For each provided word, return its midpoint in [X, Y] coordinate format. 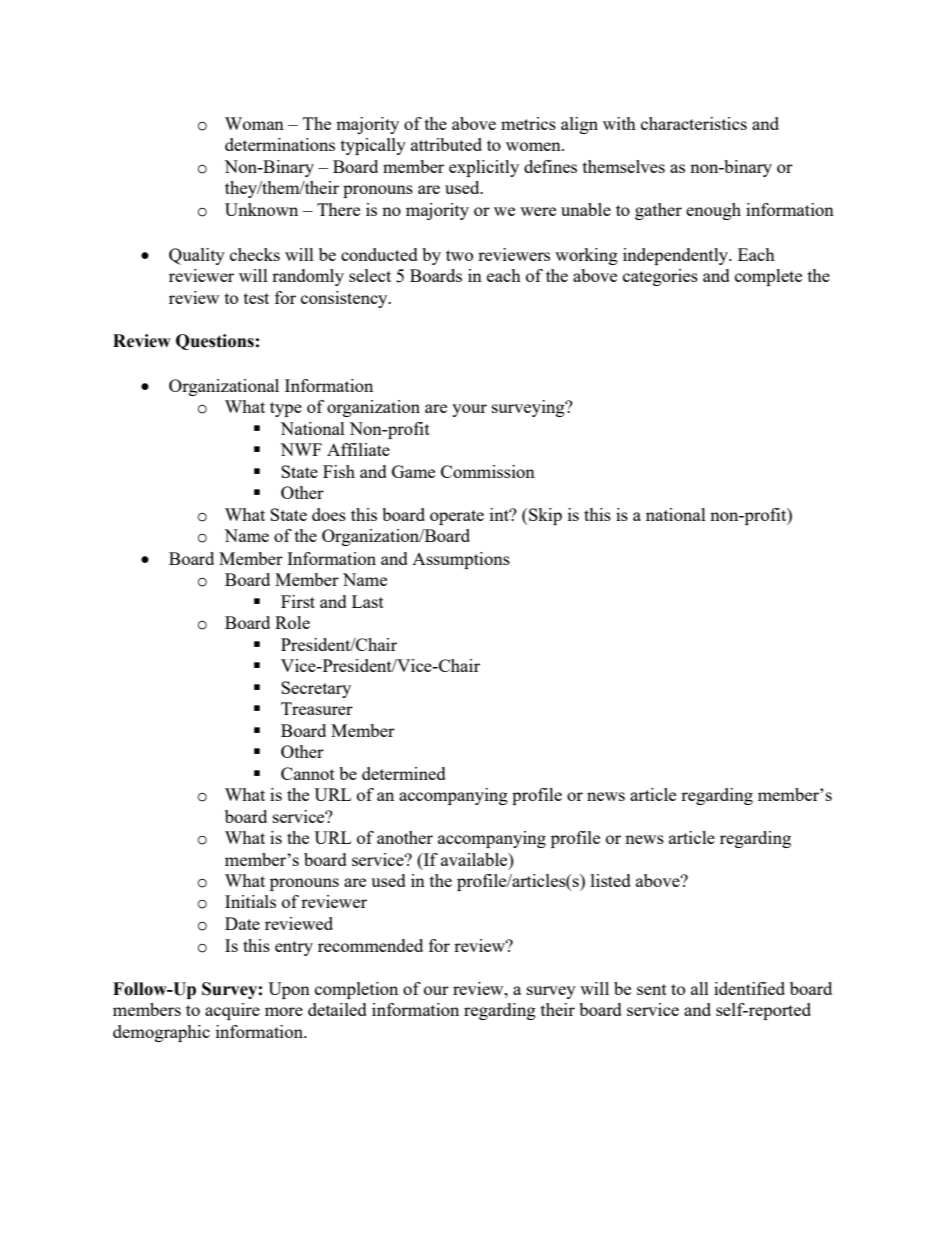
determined [404, 773]
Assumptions [461, 560]
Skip [544, 516]
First [298, 601]
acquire [232, 1011]
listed [611, 880]
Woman [254, 123]
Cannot [308, 773]
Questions [215, 342]
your [469, 410]
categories [660, 277]
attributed [446, 144]
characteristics [694, 123]
